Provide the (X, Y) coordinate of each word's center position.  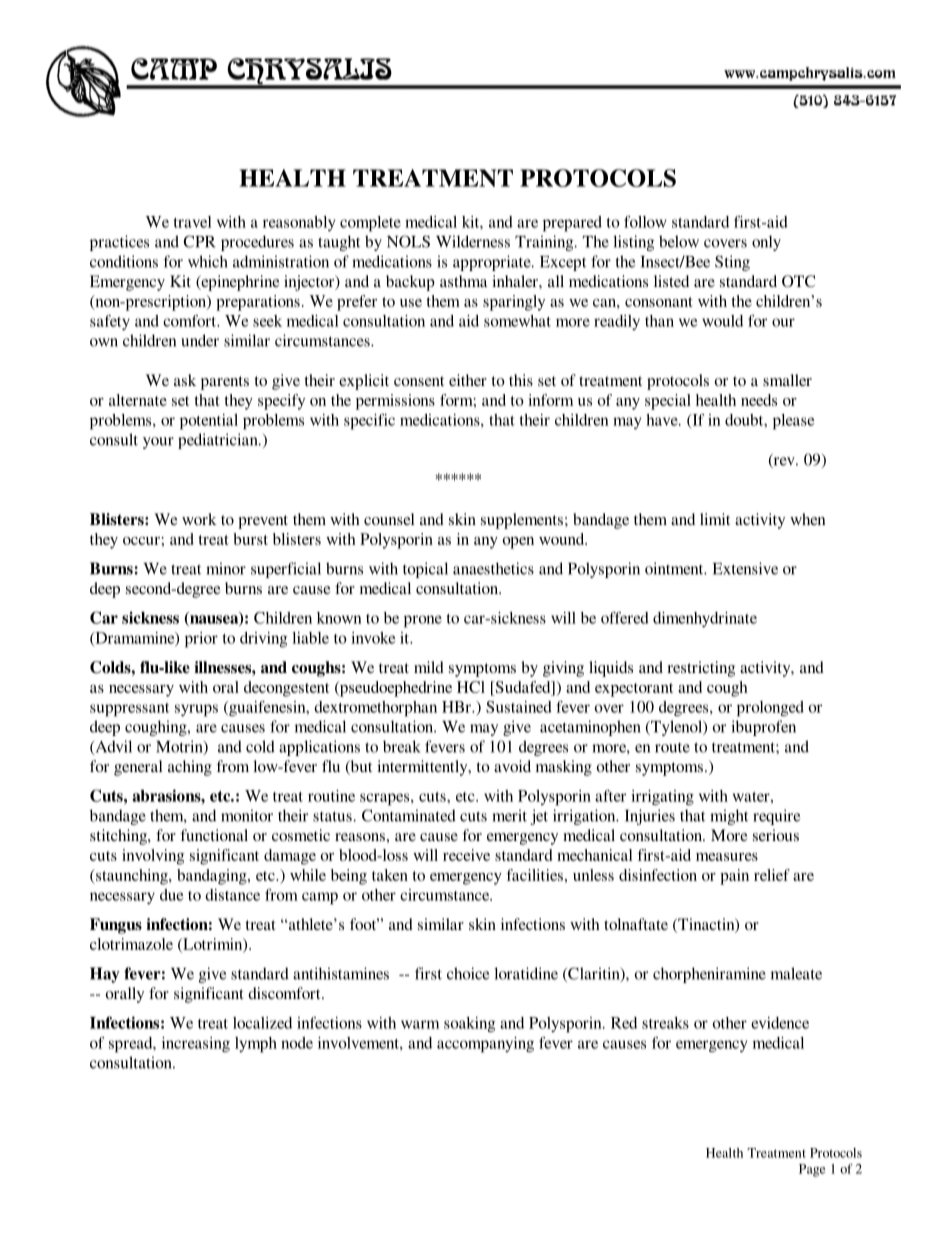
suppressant (129, 710)
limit (715, 519)
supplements (522, 521)
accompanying (485, 1045)
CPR (199, 241)
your (158, 443)
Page (812, 1170)
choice (468, 973)
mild (429, 667)
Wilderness (473, 241)
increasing (196, 1045)
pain (734, 877)
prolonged (770, 709)
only (766, 243)
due (171, 895)
